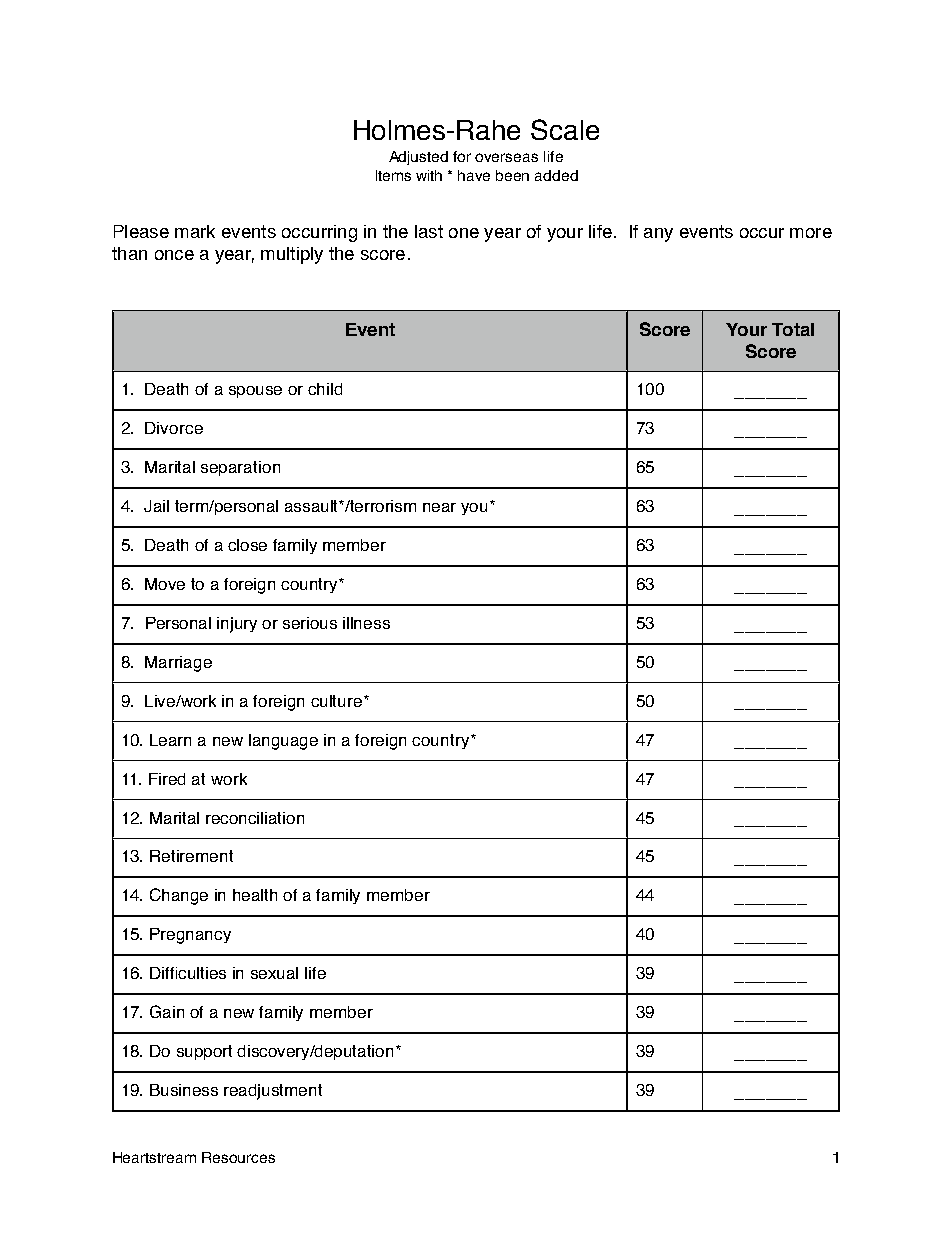 The height and width of the document is (1233, 952). What do you see at coordinates (195, 231) in the document?
I see `mark` at bounding box center [195, 231].
